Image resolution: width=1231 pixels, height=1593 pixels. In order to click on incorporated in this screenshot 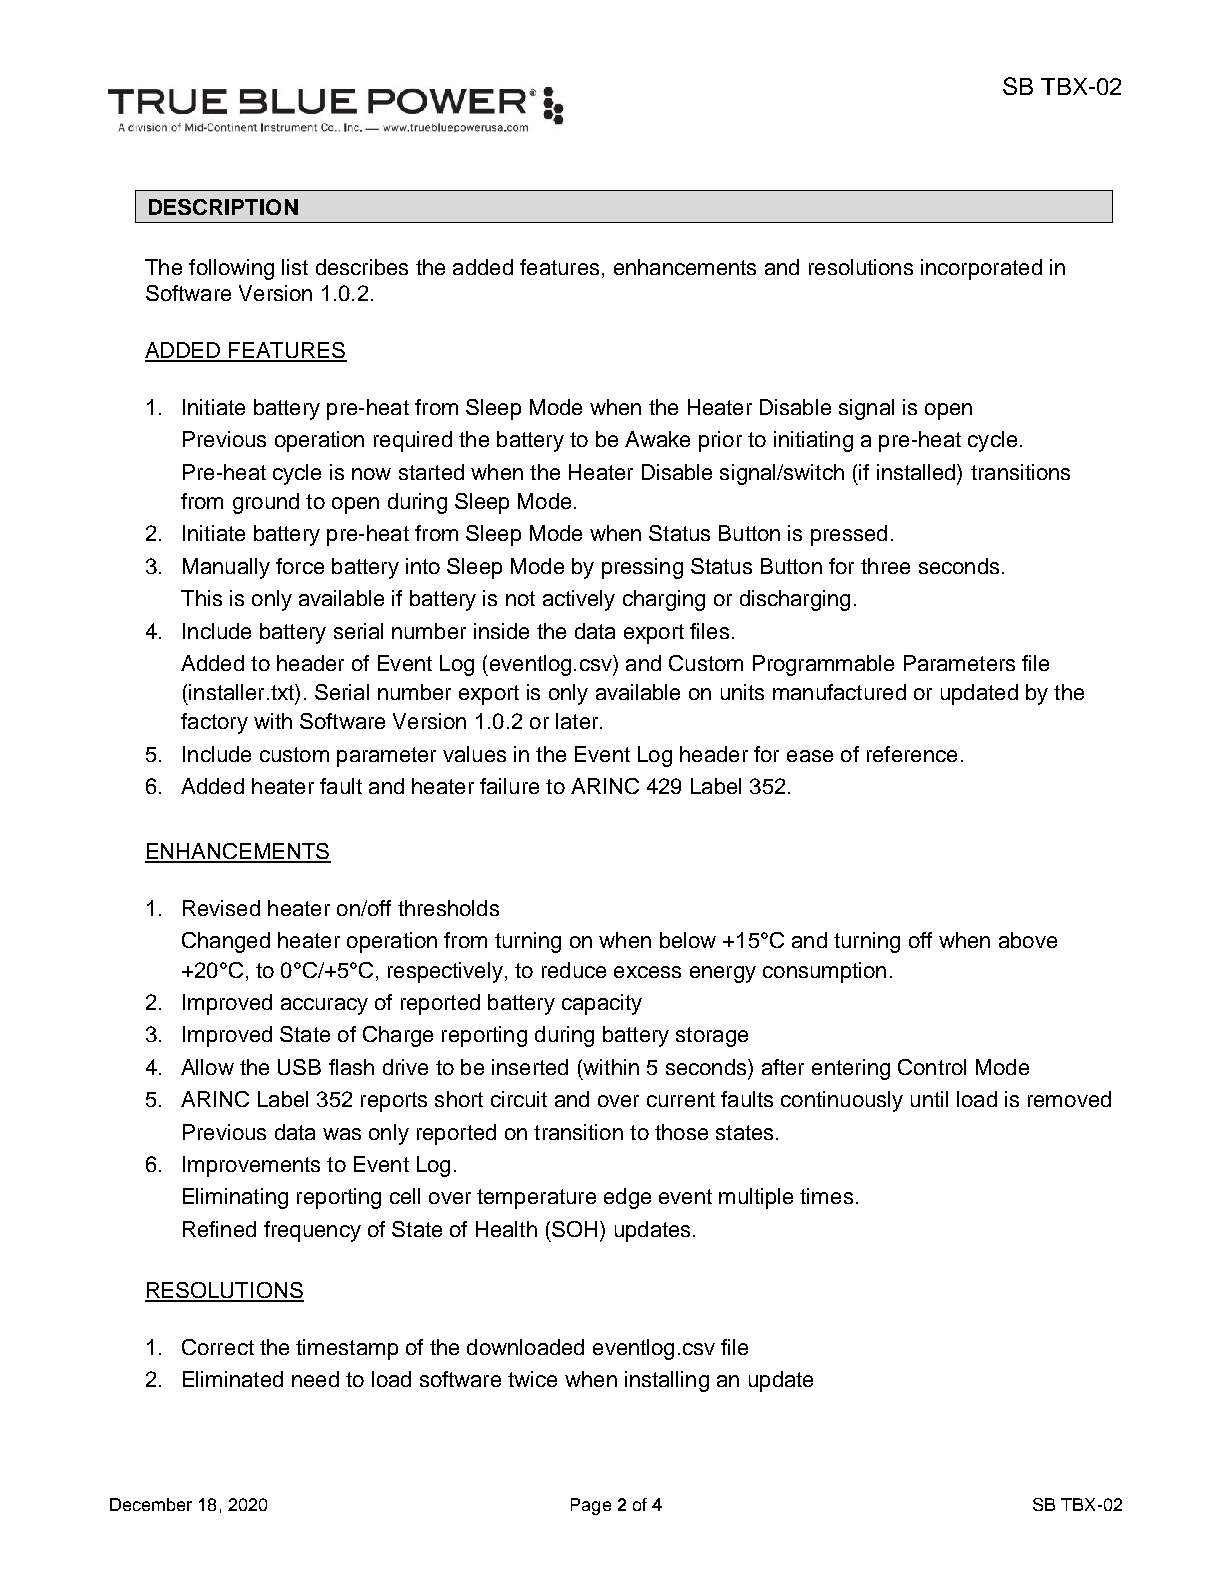, I will do `click(981, 269)`.
